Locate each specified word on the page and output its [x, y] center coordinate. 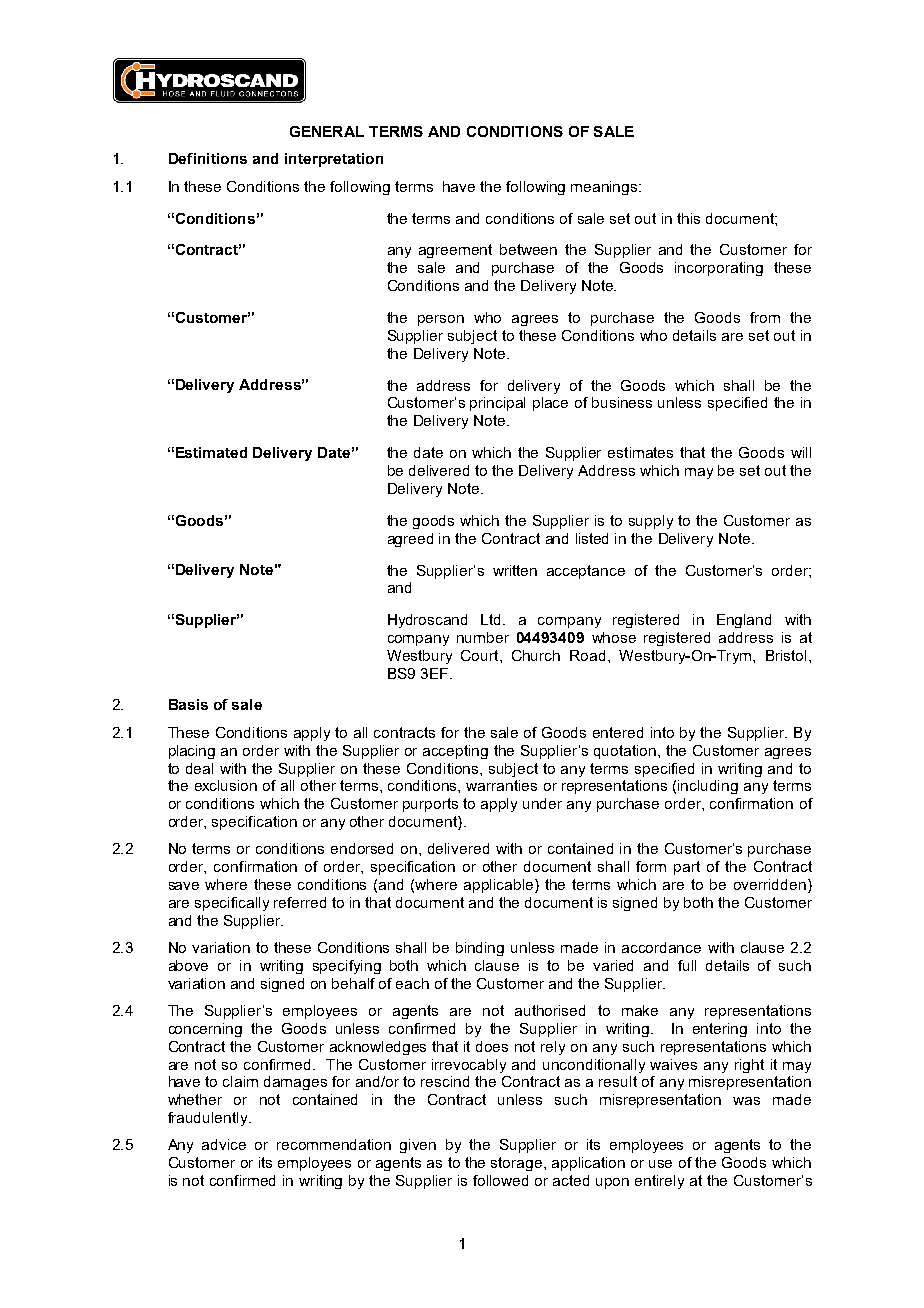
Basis [188, 704]
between [528, 249]
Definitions [208, 158]
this [688, 218]
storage [518, 1164]
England [744, 621]
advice [224, 1144]
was [746, 1101]
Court [481, 655]
